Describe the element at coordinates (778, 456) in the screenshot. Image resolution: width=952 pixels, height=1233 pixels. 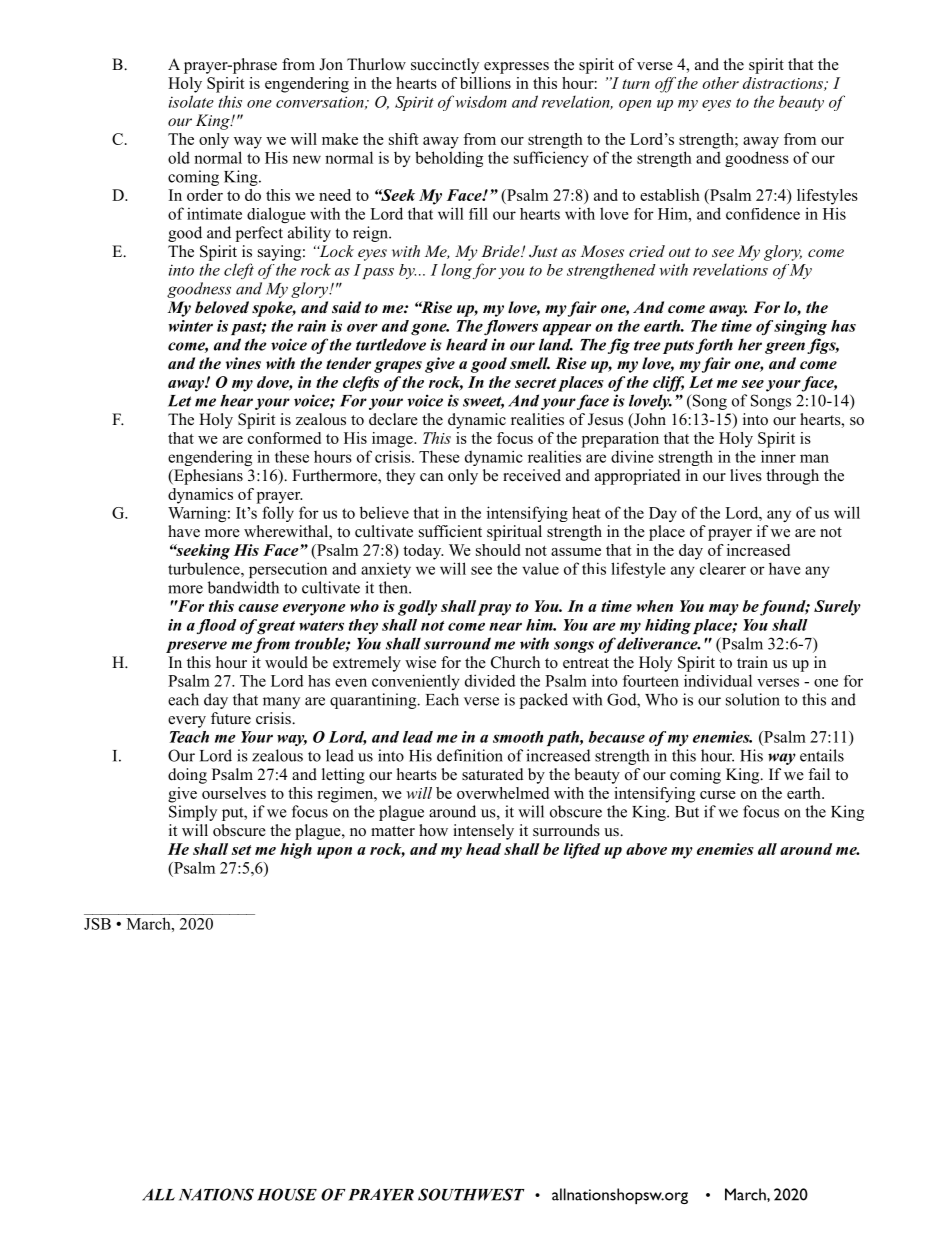
I see `inner` at that location.
